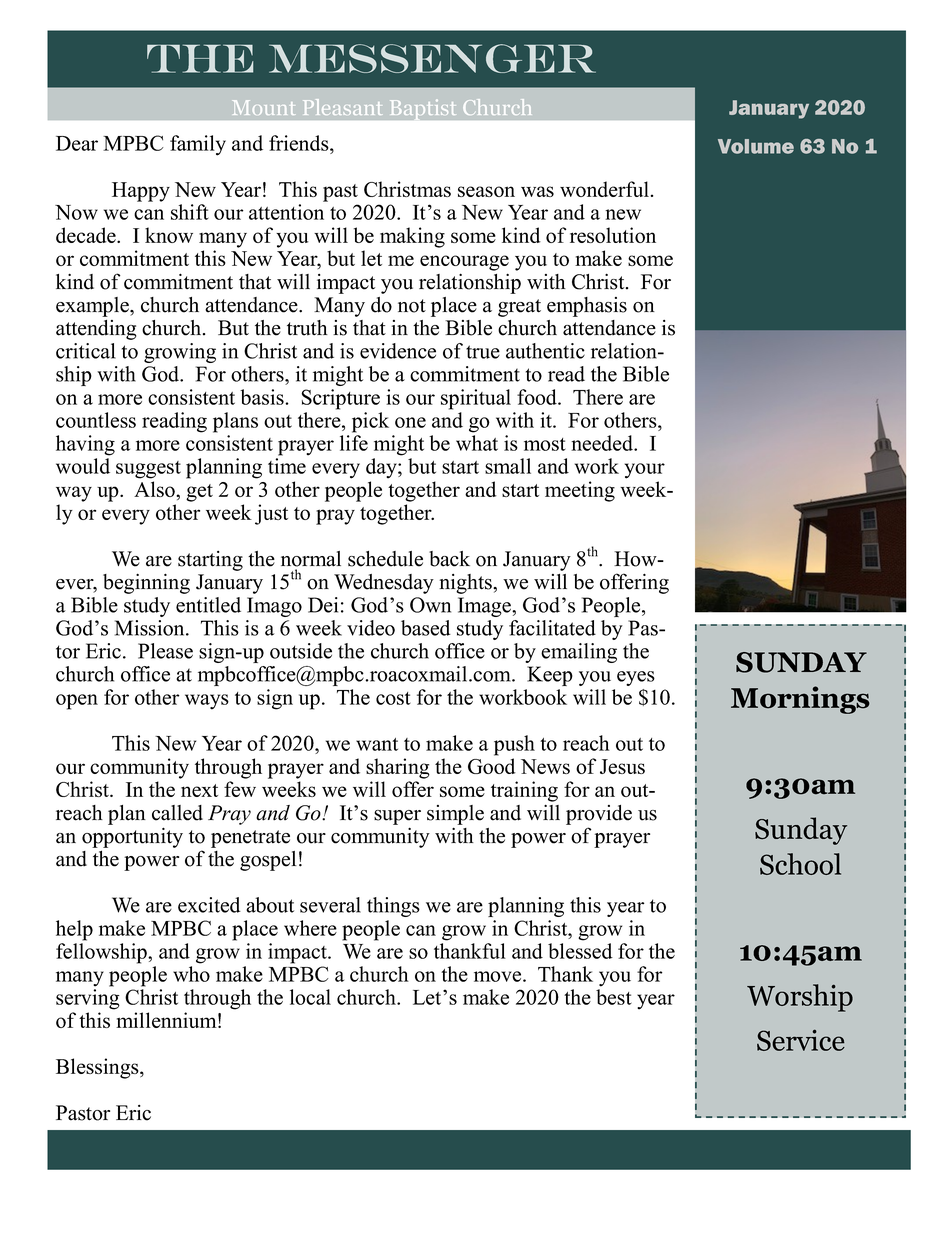  I want to click on entitled, so click(208, 605).
